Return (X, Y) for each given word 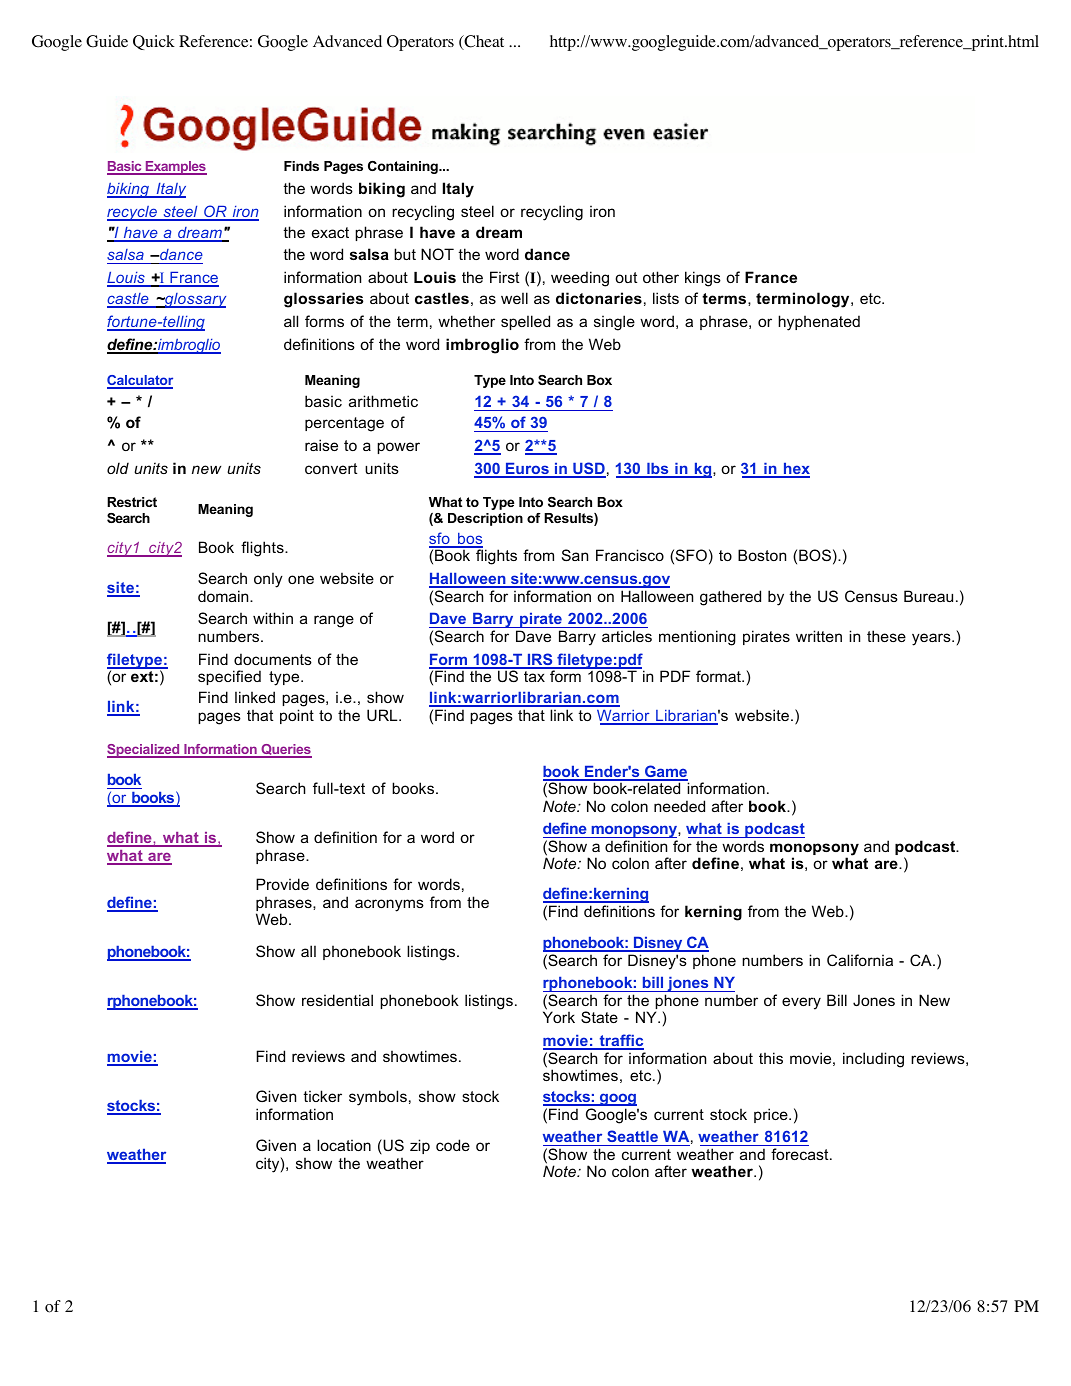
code (453, 1145)
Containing (404, 167)
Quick (154, 42)
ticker (322, 1096)
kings (703, 279)
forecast (801, 1154)
